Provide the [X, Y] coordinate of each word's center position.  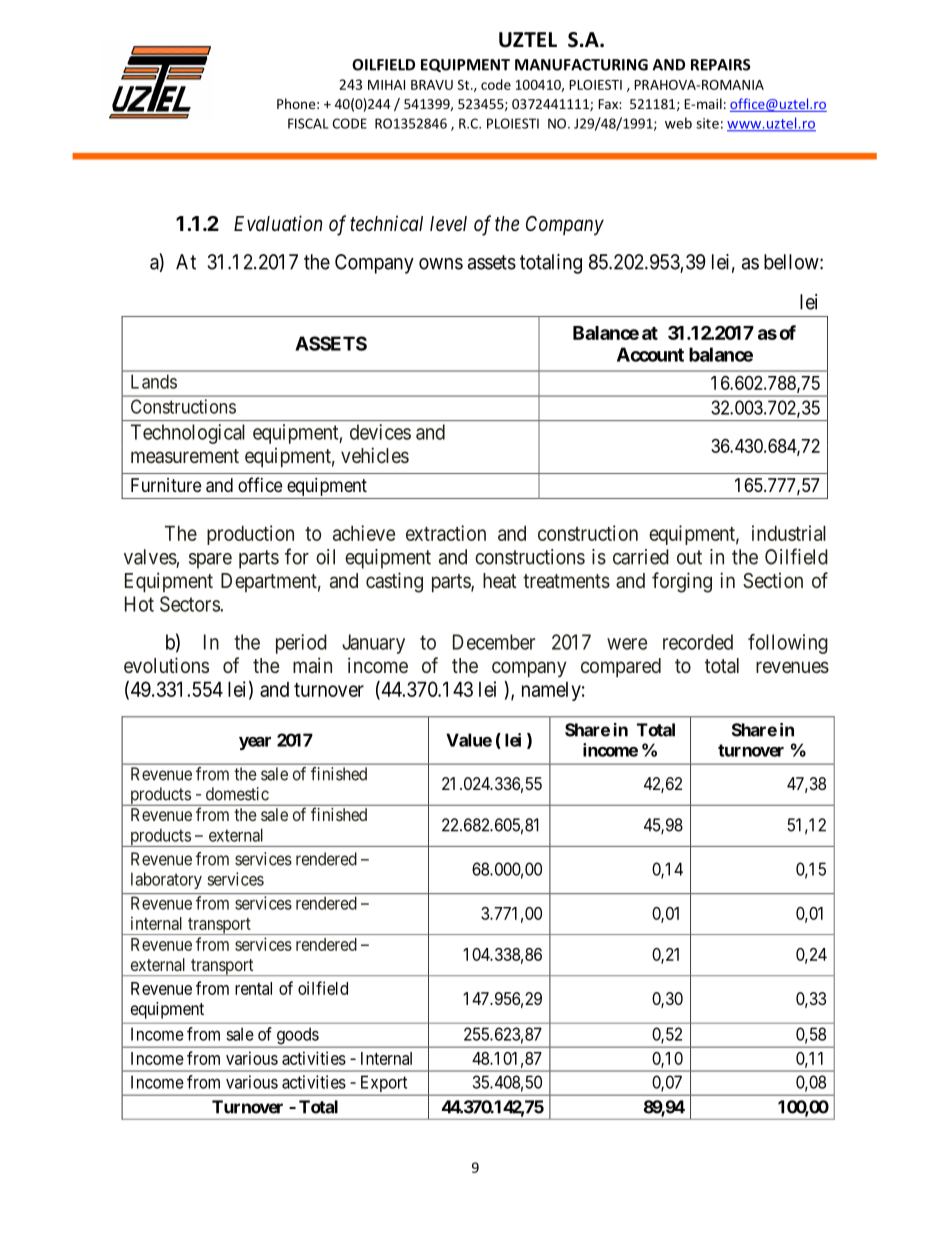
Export [383, 1085]
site [707, 123]
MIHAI [386, 85]
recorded [698, 642]
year [255, 743]
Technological [188, 434]
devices [380, 432]
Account [650, 354]
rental [253, 988]
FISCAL [308, 123]
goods [297, 1037]
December [494, 642]
